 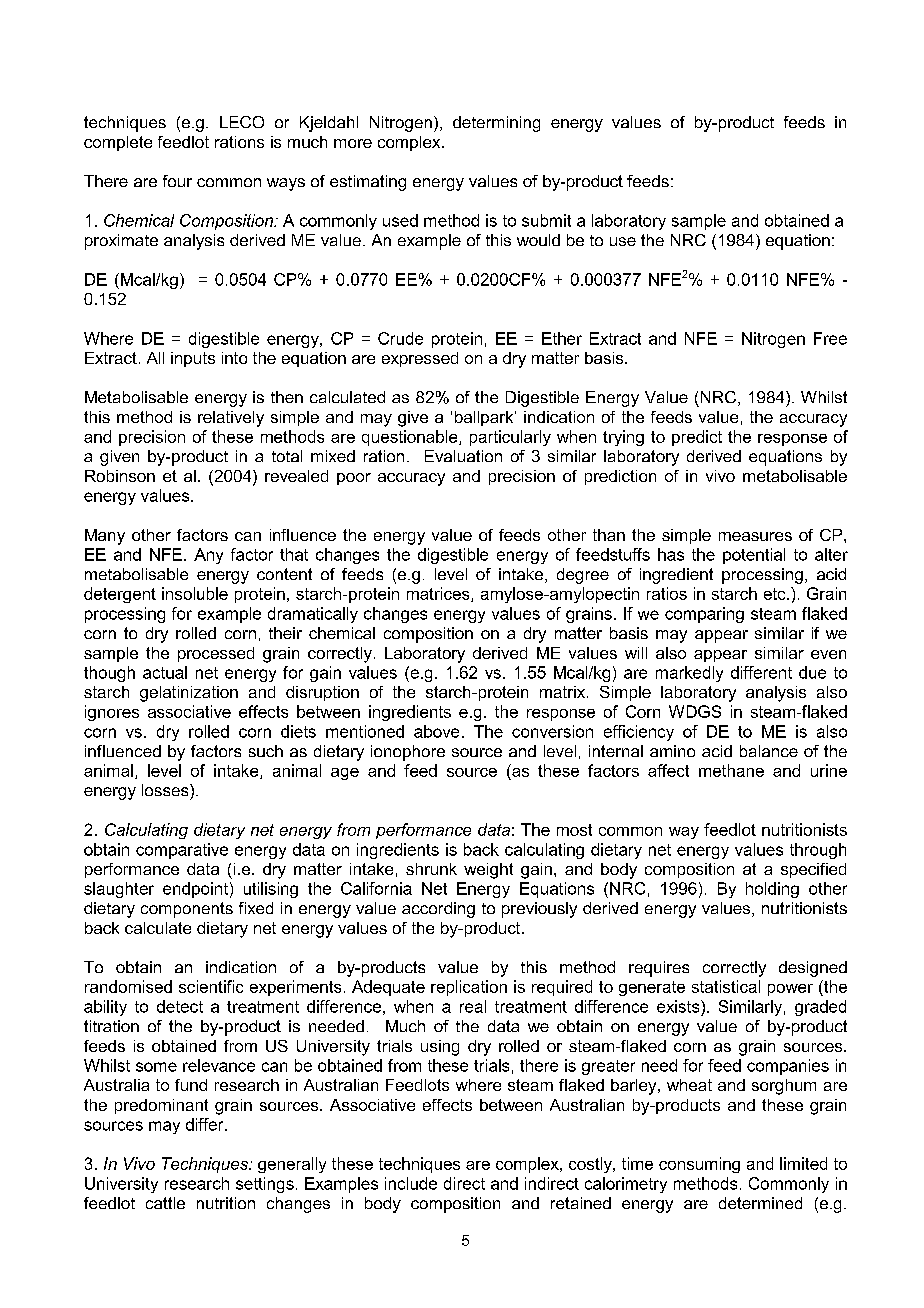 I want to click on measures, so click(x=755, y=536).
